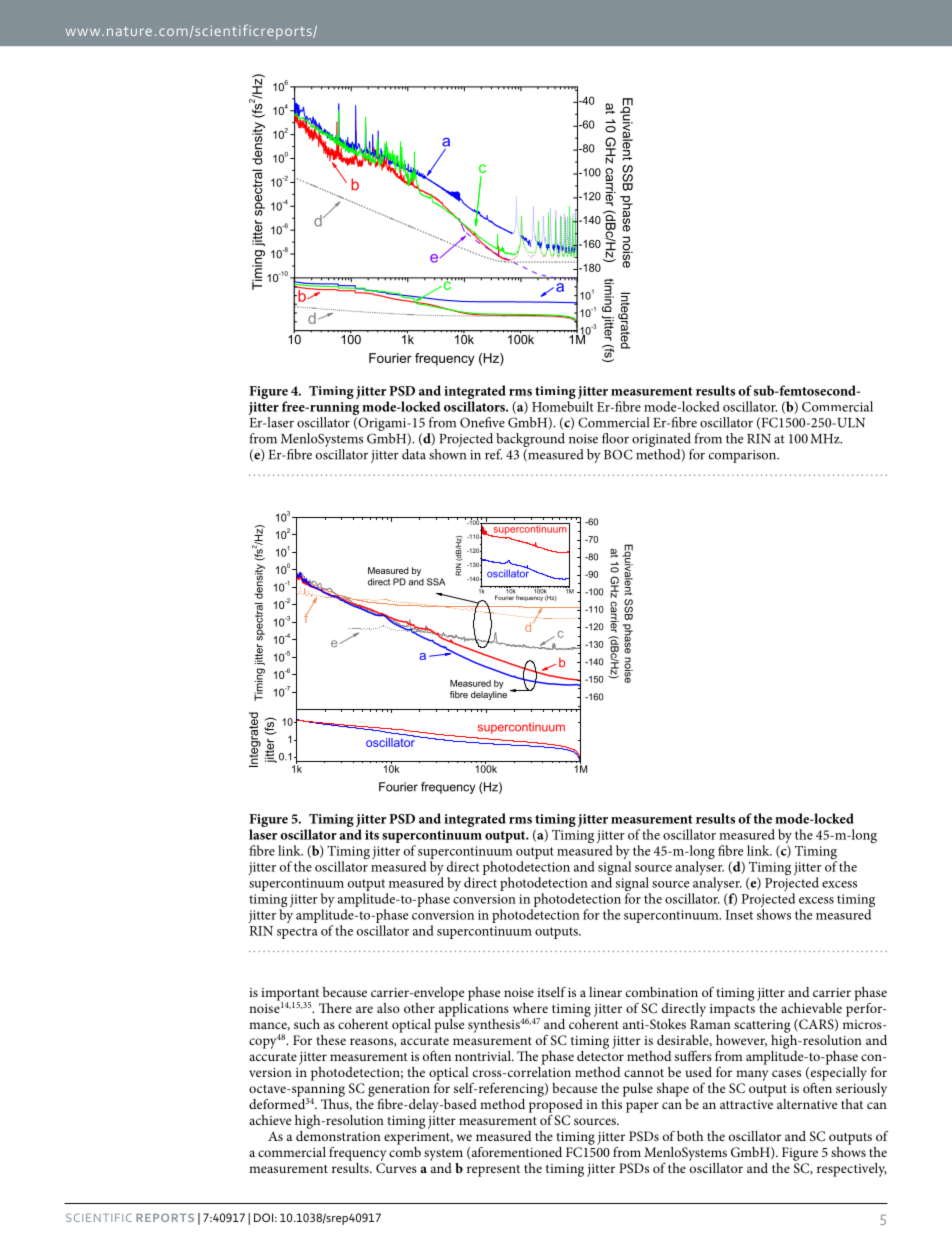 This screenshot has height=1251, width=952. I want to click on comparison, so click(744, 456).
